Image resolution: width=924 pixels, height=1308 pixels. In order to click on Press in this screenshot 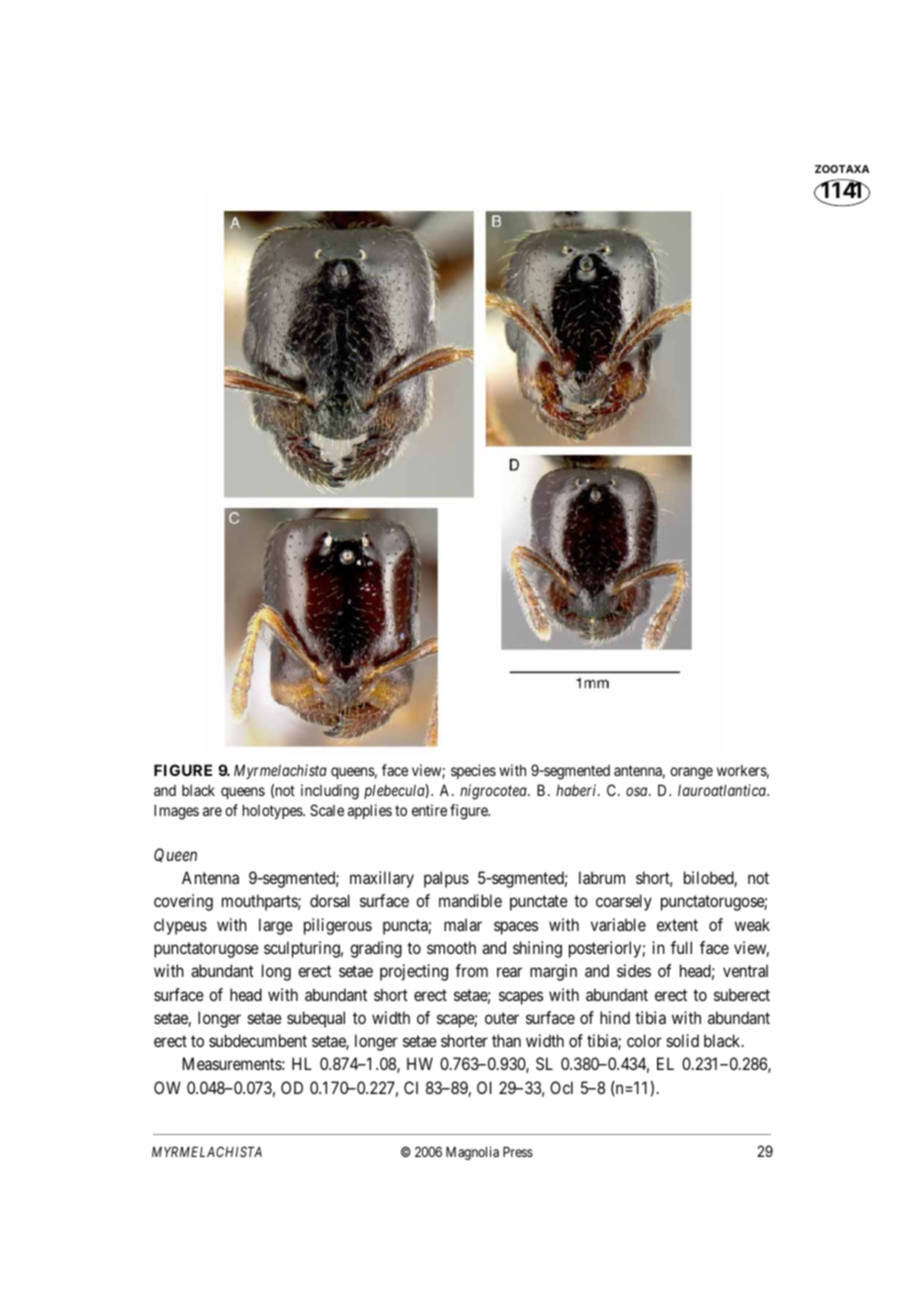, I will do `click(518, 1152)`.
